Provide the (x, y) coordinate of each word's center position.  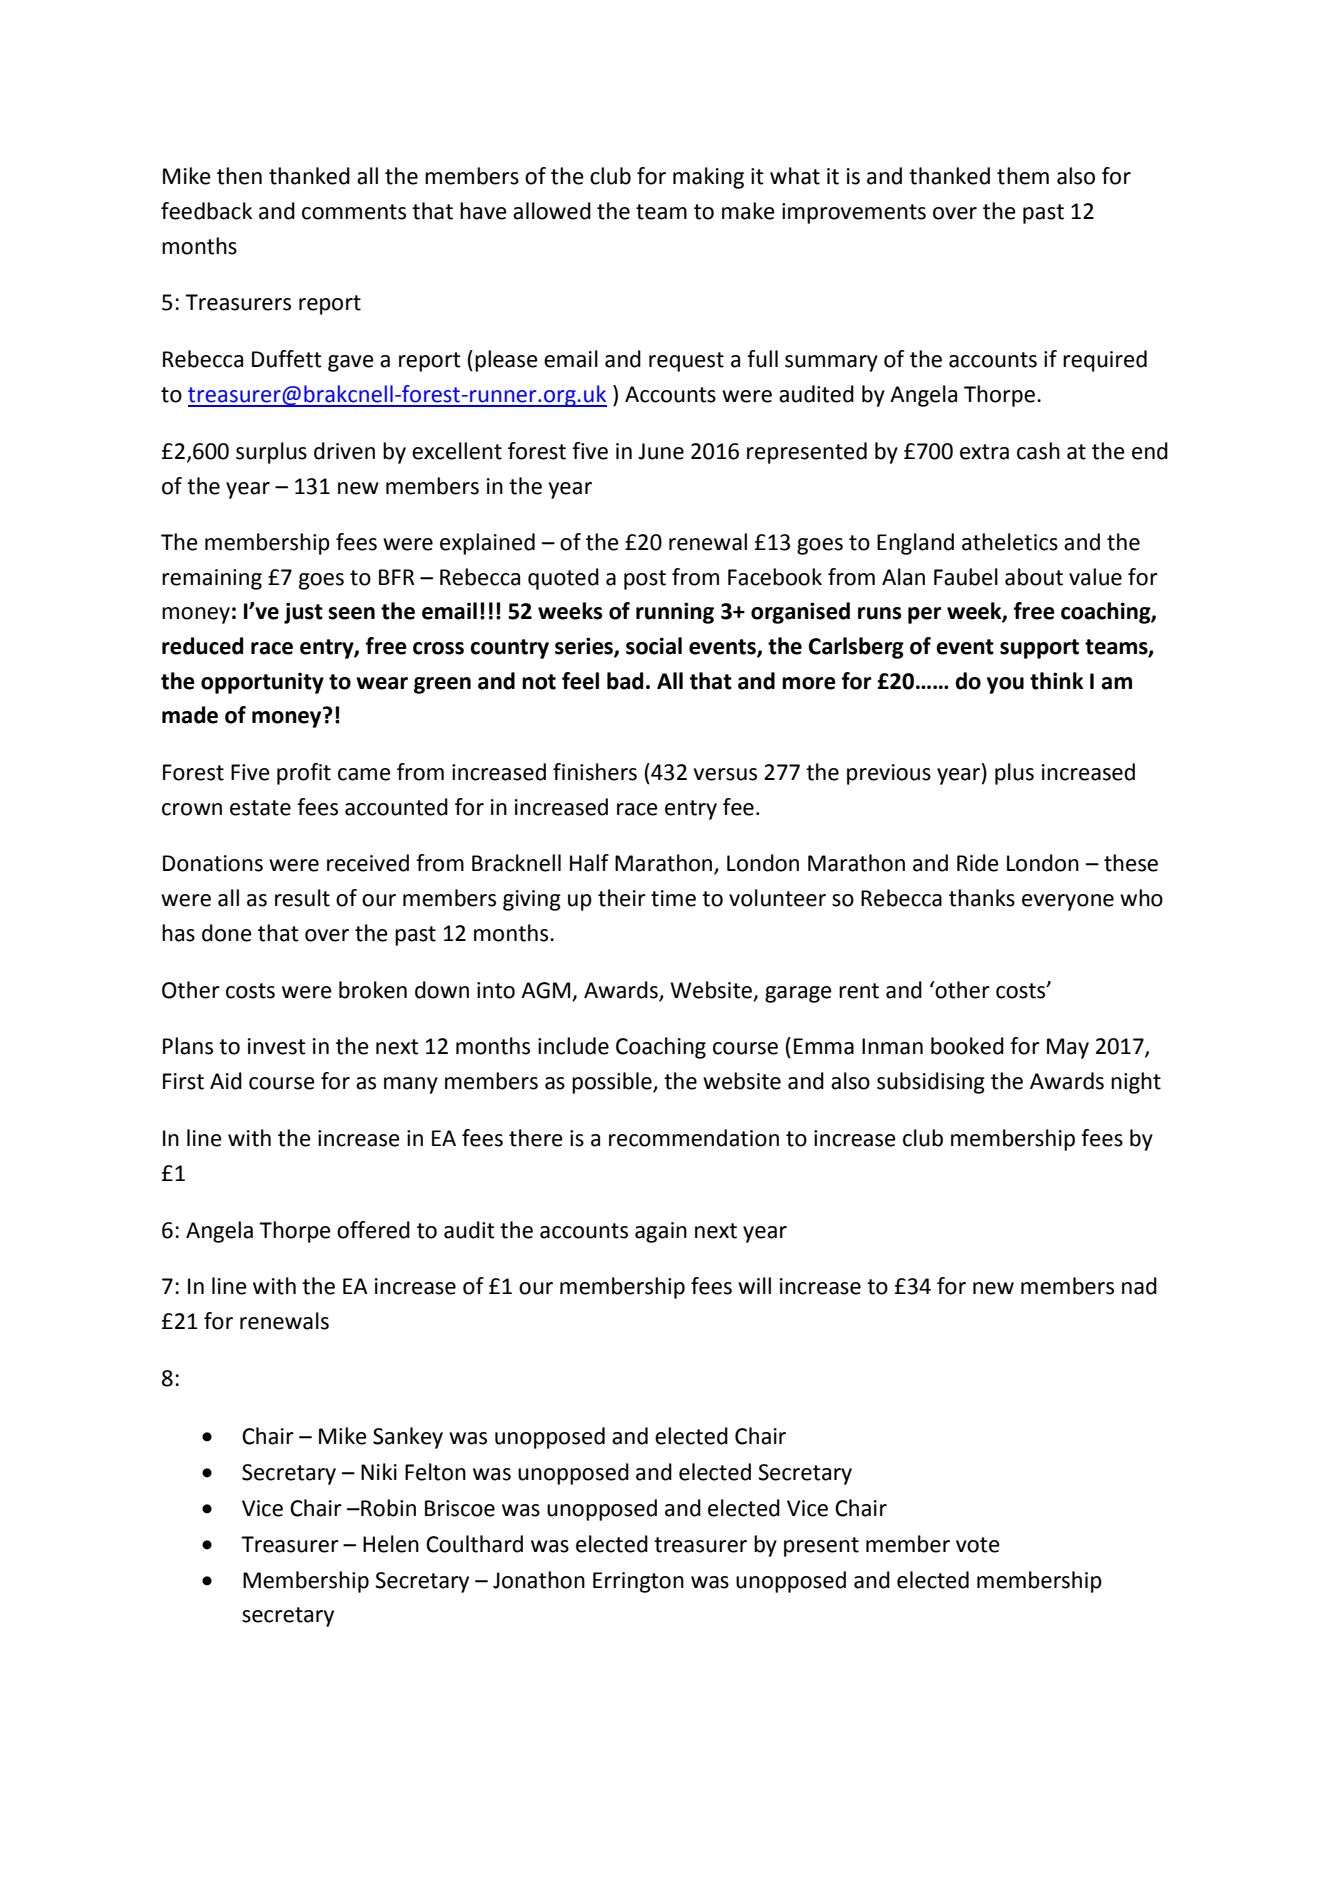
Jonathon (539, 1580)
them (1023, 176)
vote (978, 1545)
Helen (391, 1544)
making (708, 178)
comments (354, 212)
